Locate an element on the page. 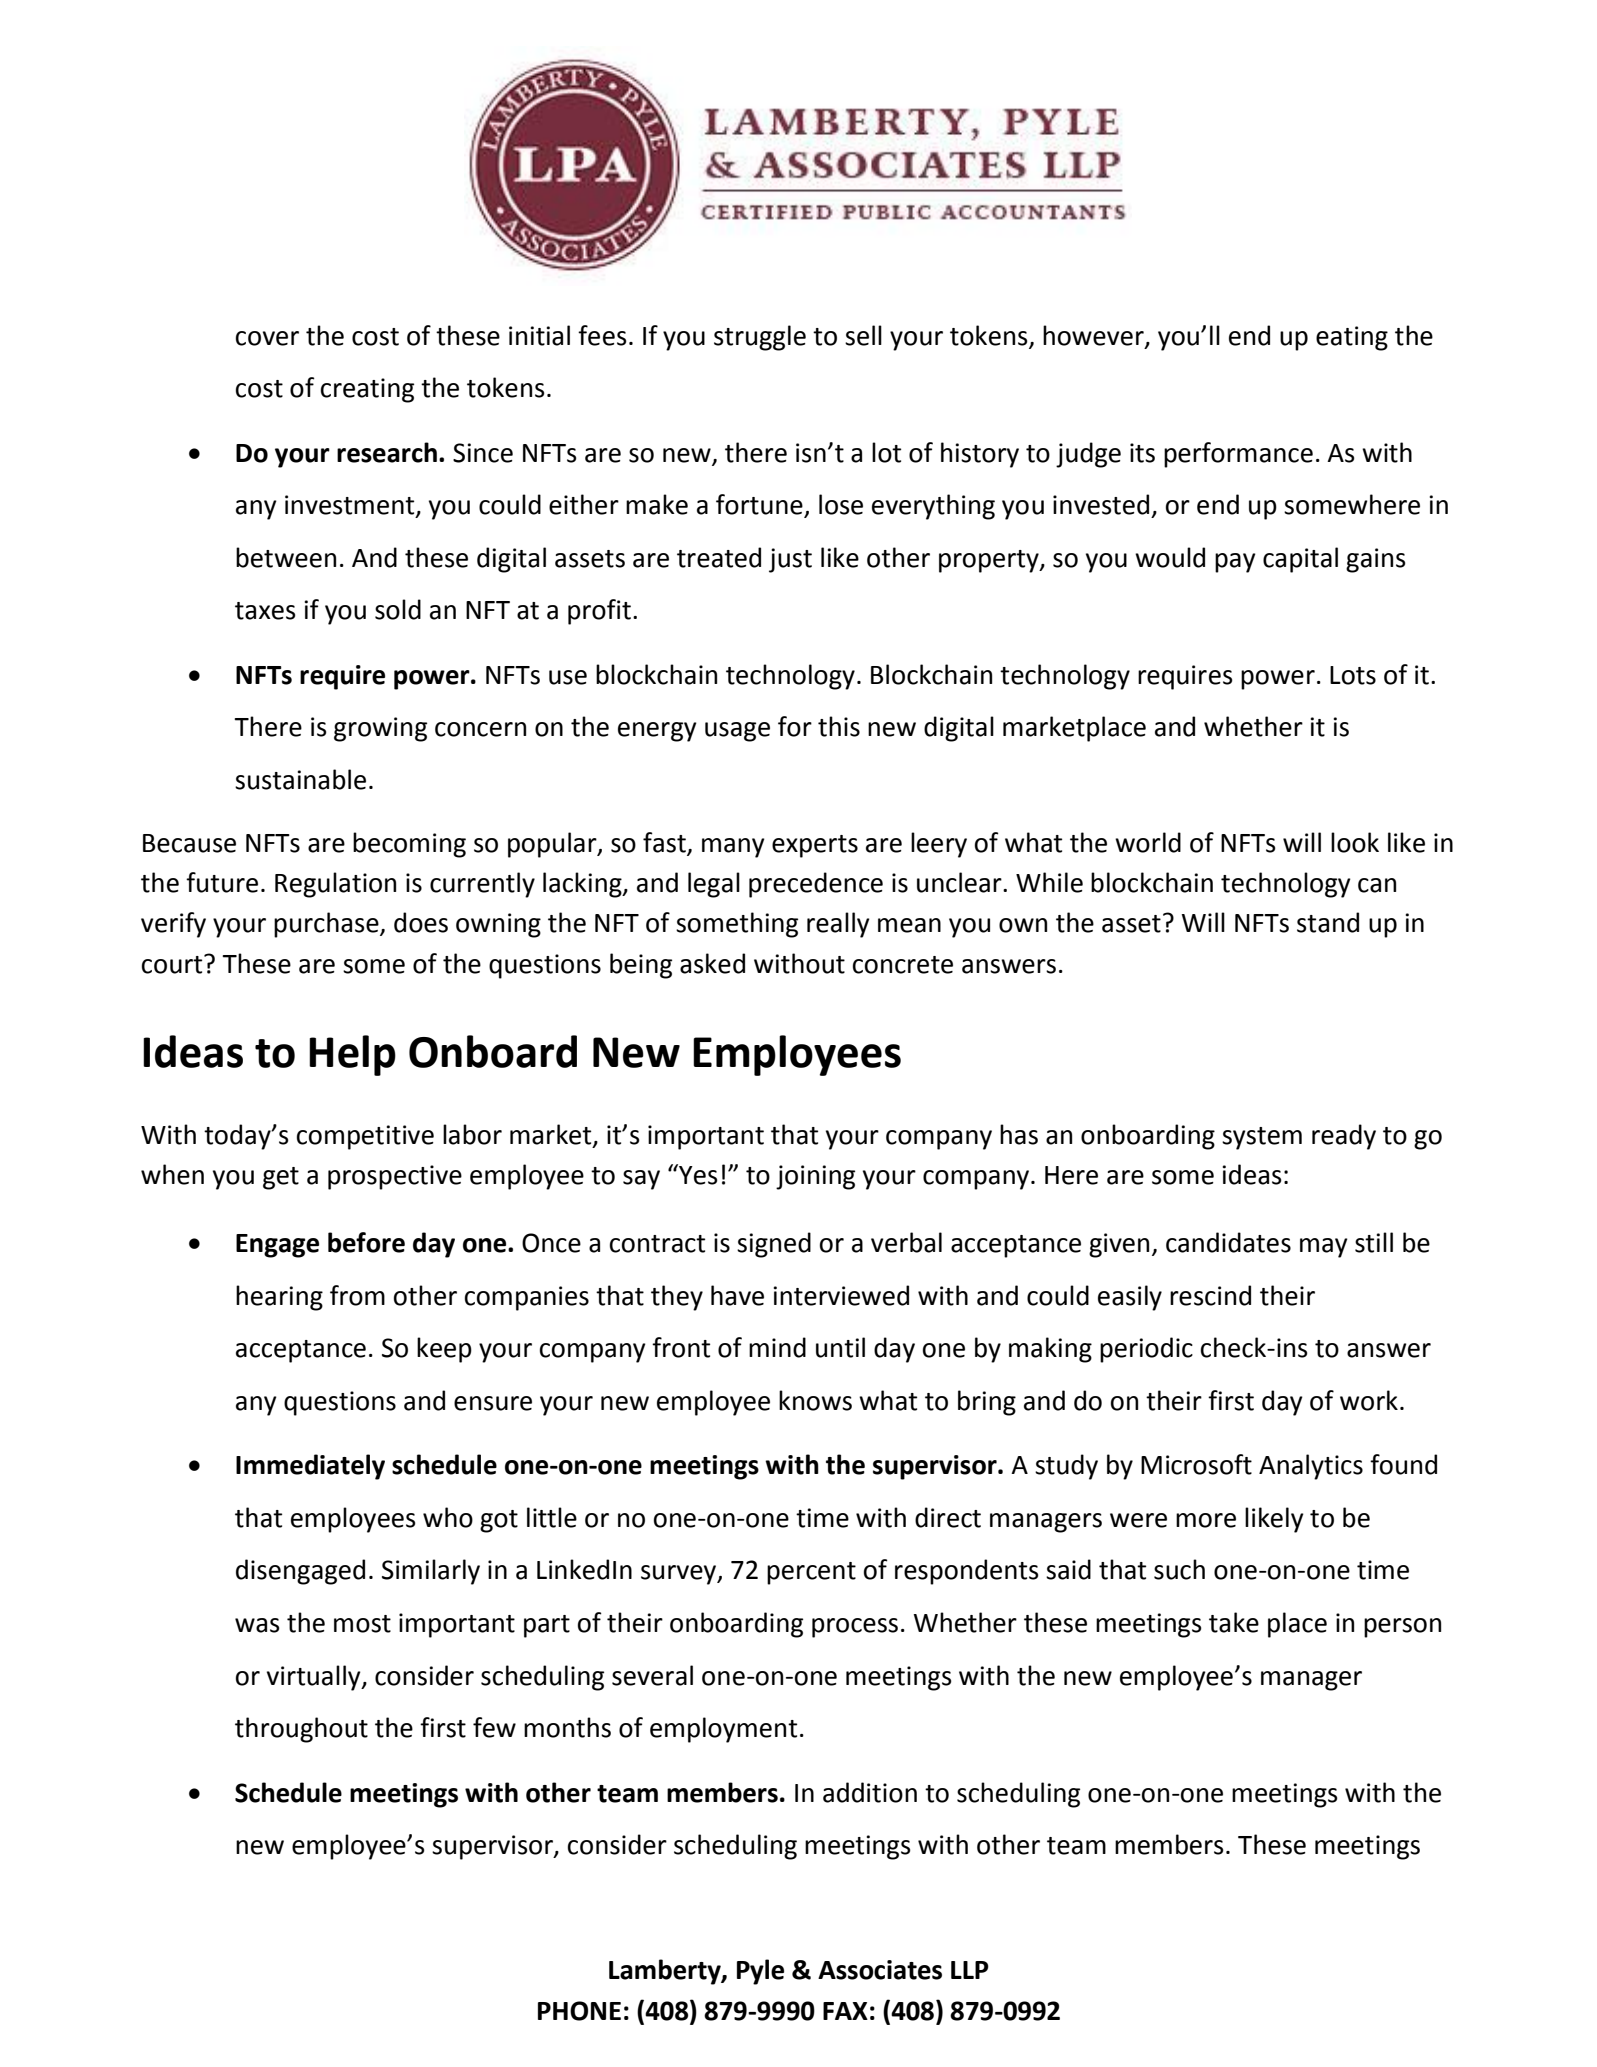 This image has width=1597, height=2067. system is located at coordinates (1262, 1138).
